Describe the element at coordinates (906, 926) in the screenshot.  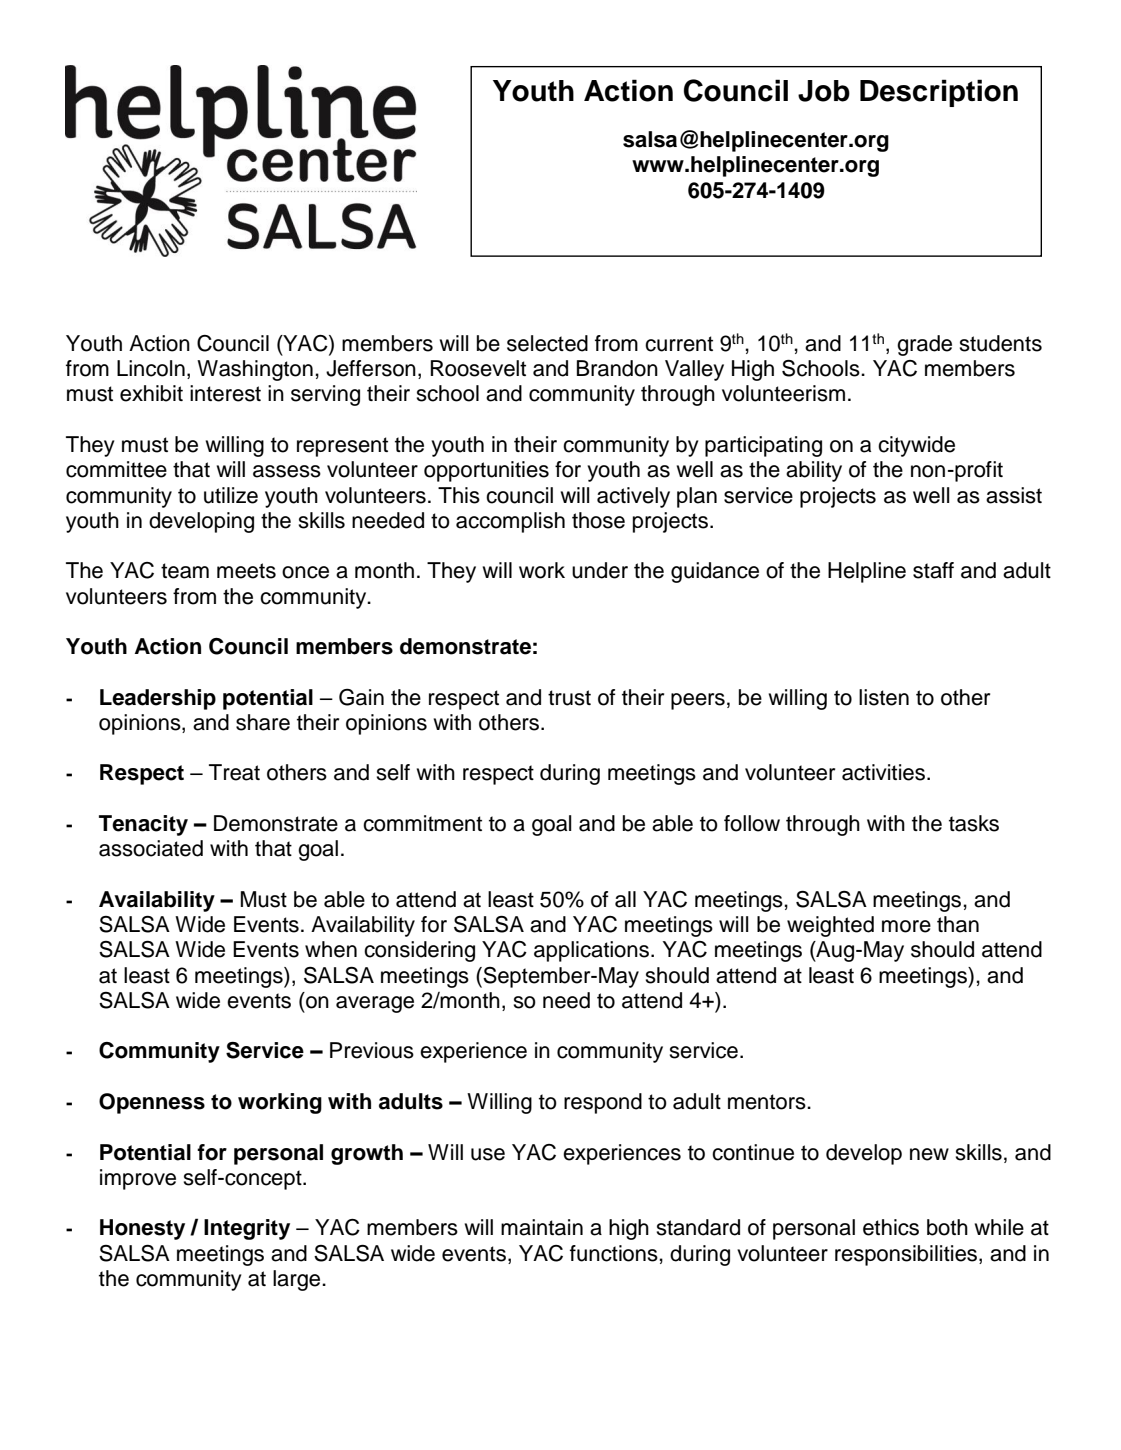
I see `more` at that location.
